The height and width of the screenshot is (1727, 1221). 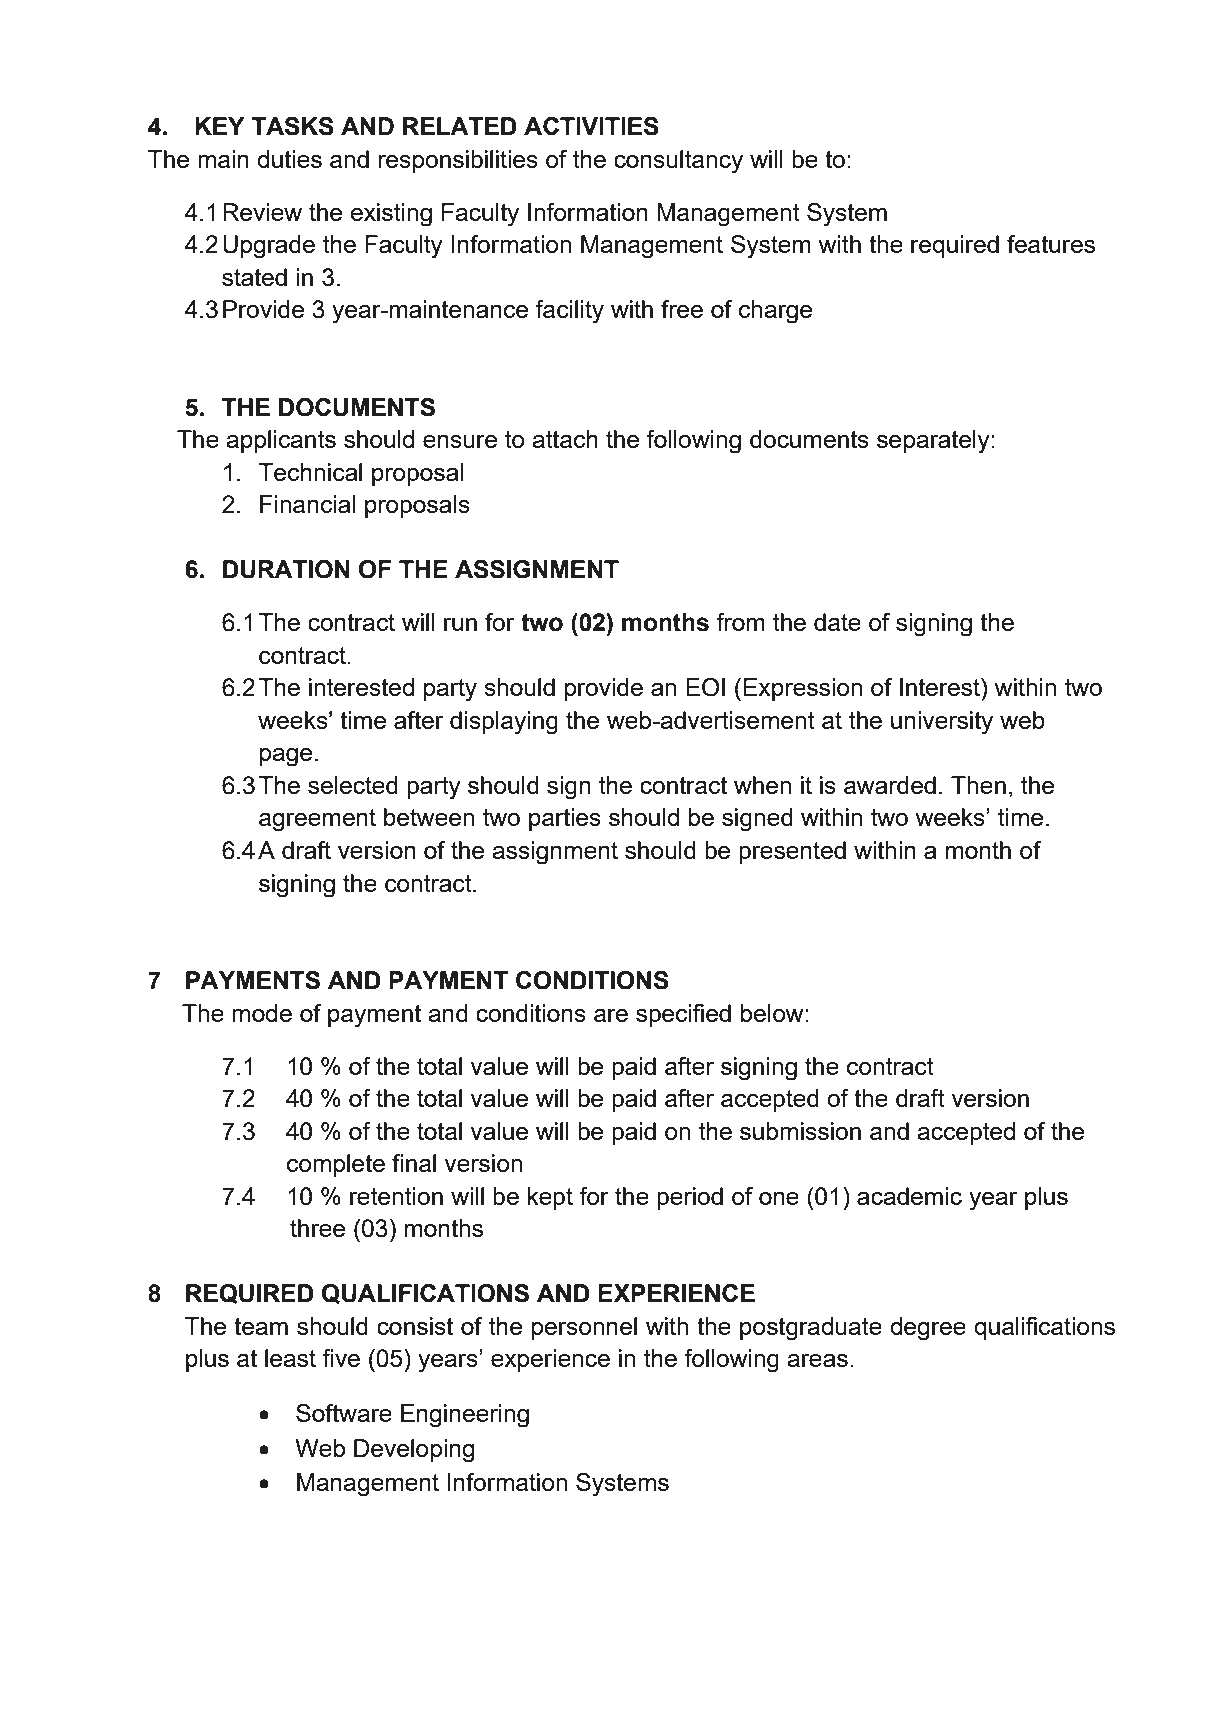 I want to click on Software, so click(x=344, y=1413).
